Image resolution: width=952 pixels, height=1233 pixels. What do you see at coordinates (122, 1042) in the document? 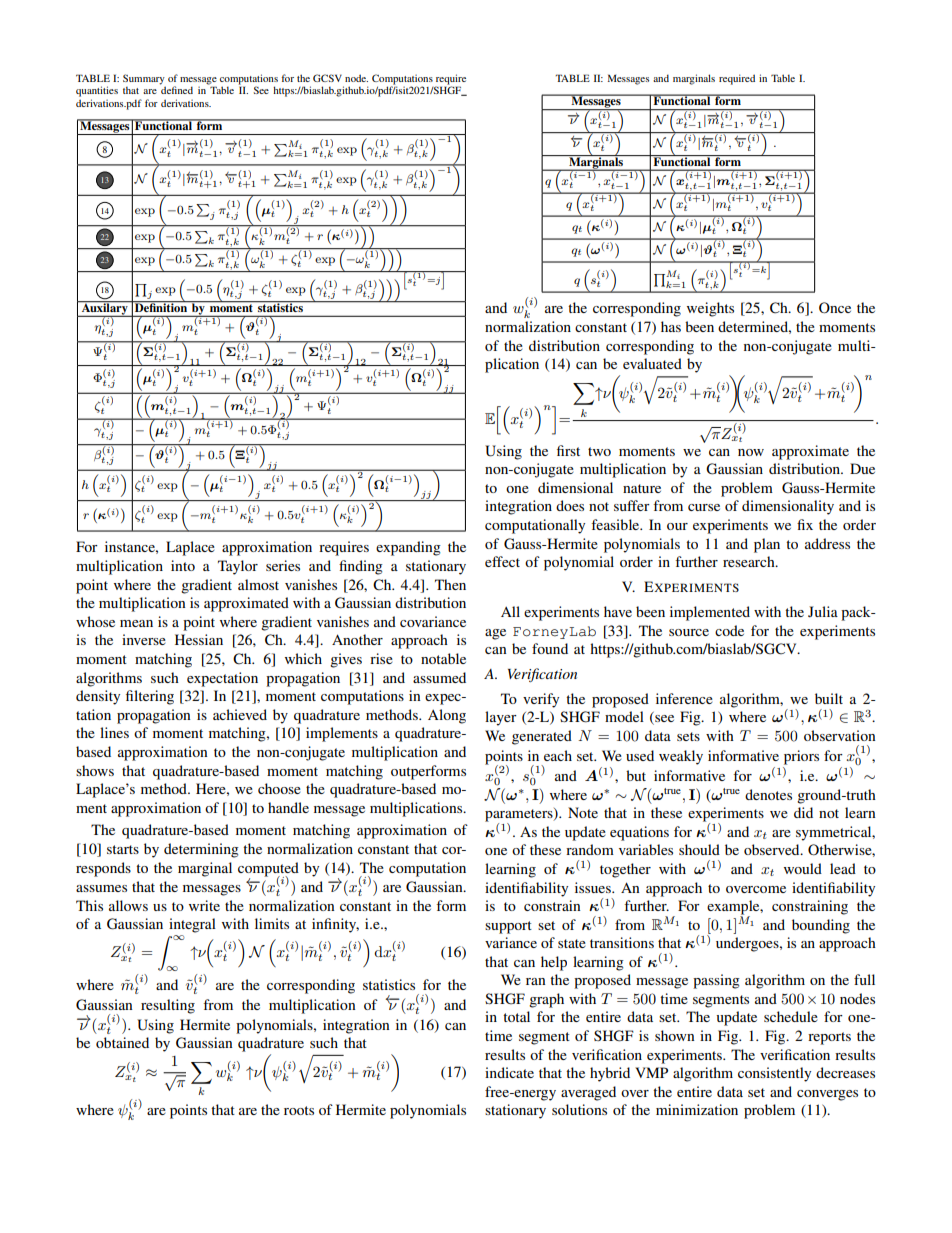
I see `obtained` at bounding box center [122, 1042].
